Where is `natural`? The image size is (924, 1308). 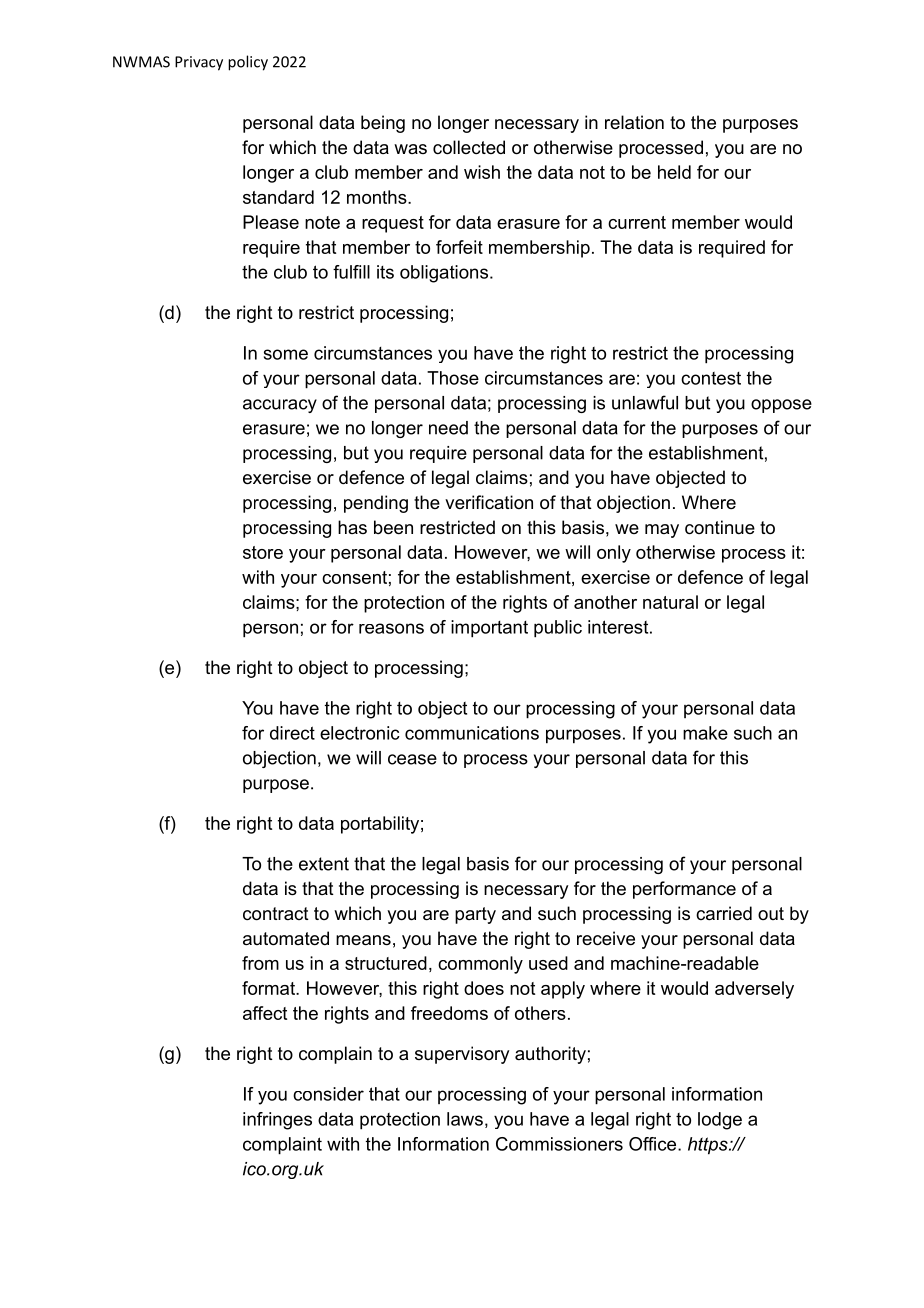
natural is located at coordinates (670, 602).
